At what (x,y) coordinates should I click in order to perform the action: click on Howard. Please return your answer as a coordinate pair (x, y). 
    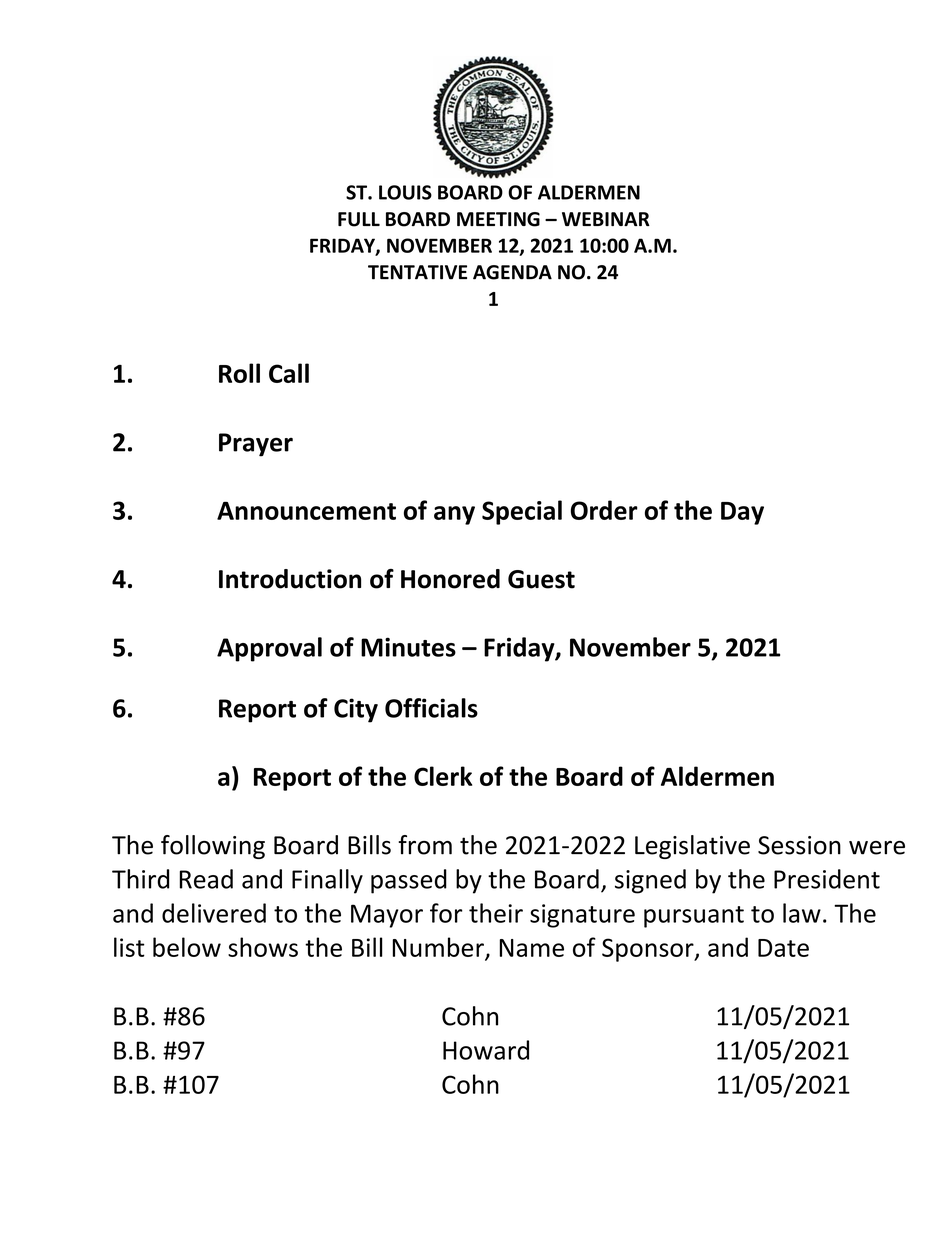
    Looking at the image, I should click on (486, 1050).
